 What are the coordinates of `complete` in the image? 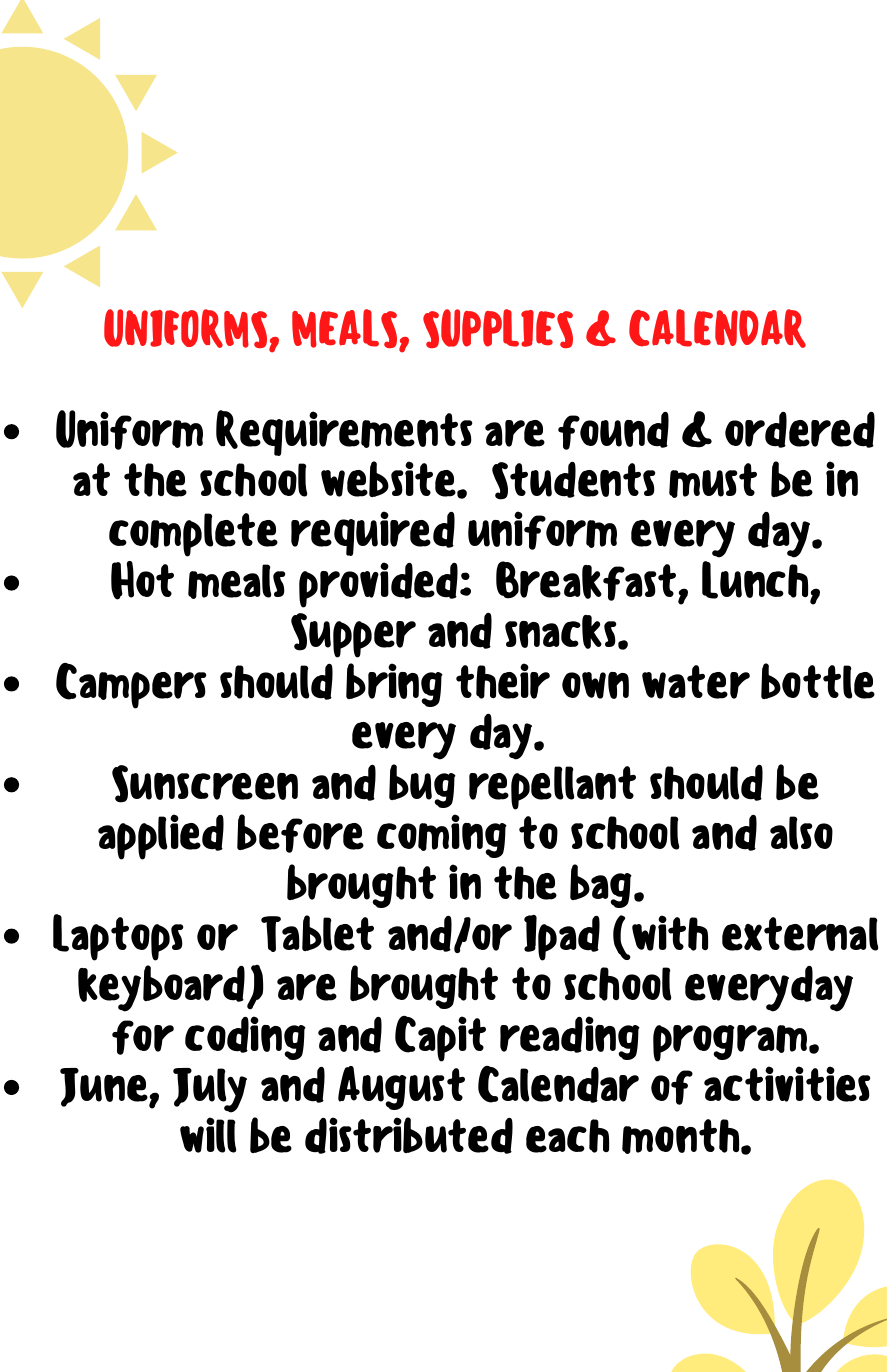 It's located at (193, 535).
